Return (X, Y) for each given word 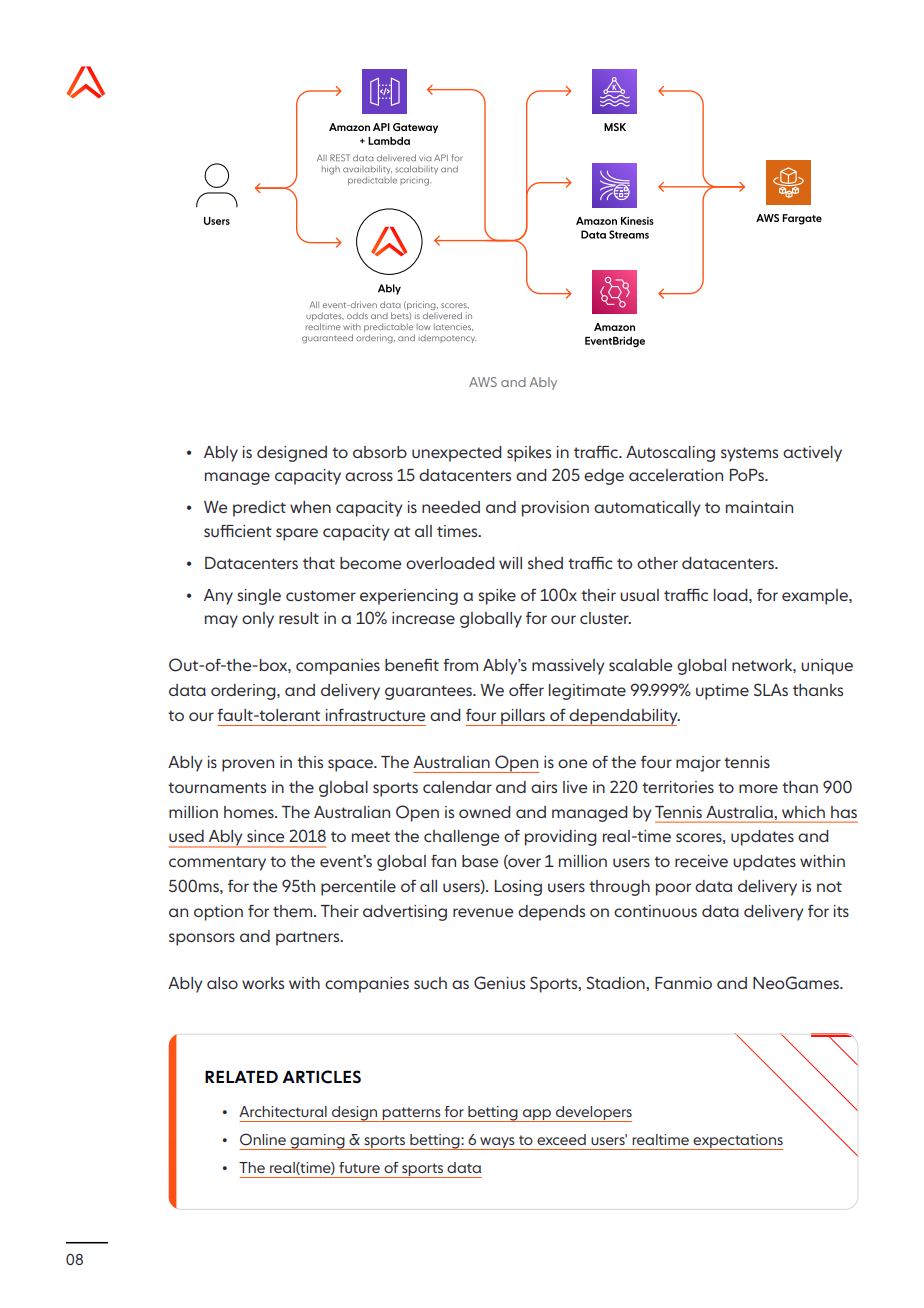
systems (749, 454)
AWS (483, 382)
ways (497, 1143)
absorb (380, 452)
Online (263, 1139)
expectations (737, 1142)
